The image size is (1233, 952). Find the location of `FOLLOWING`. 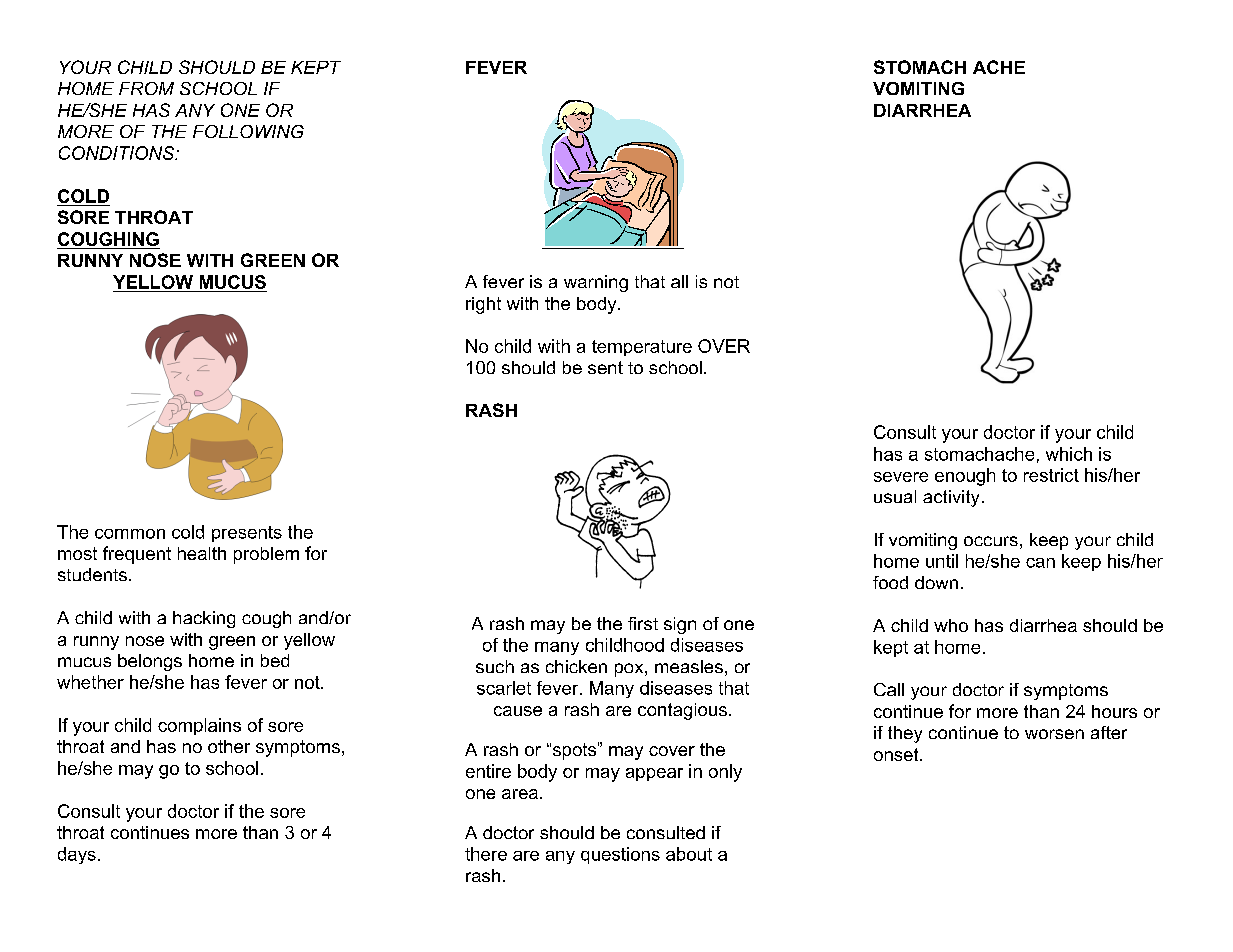

FOLLOWING is located at coordinates (248, 131).
